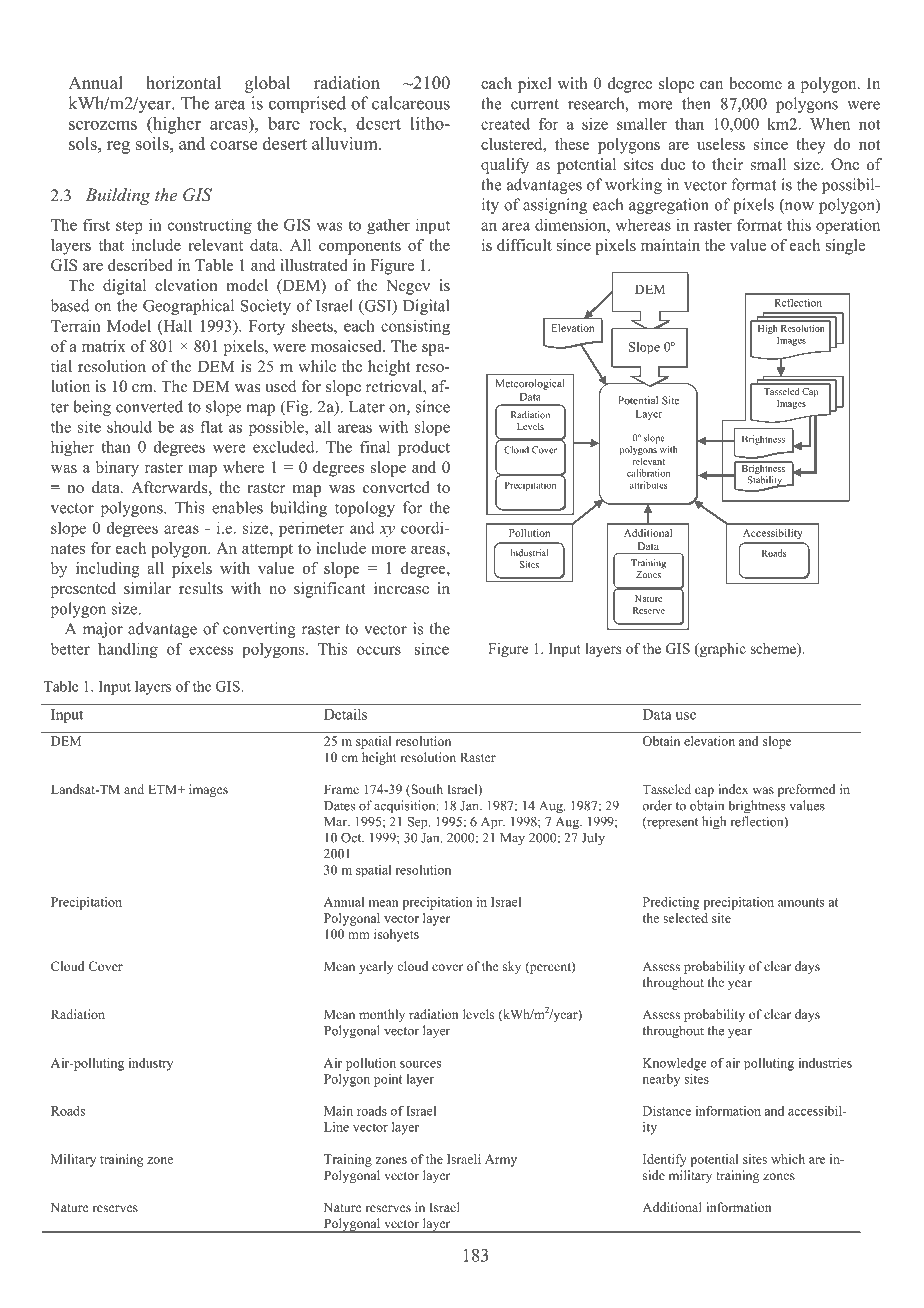  Describe the element at coordinates (153, 143) in the screenshot. I see `soils` at that location.
